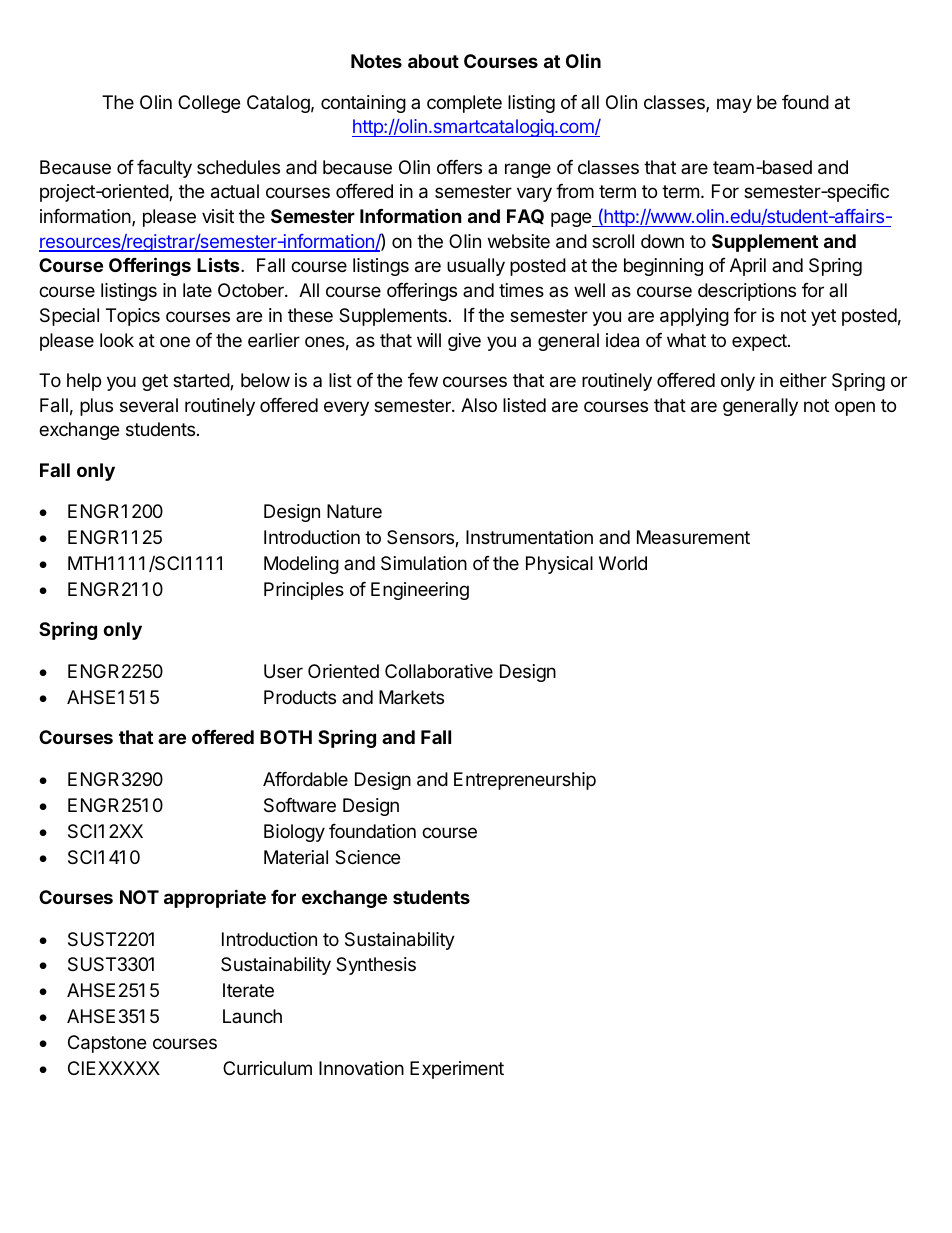  I want to click on College, so click(209, 104).
